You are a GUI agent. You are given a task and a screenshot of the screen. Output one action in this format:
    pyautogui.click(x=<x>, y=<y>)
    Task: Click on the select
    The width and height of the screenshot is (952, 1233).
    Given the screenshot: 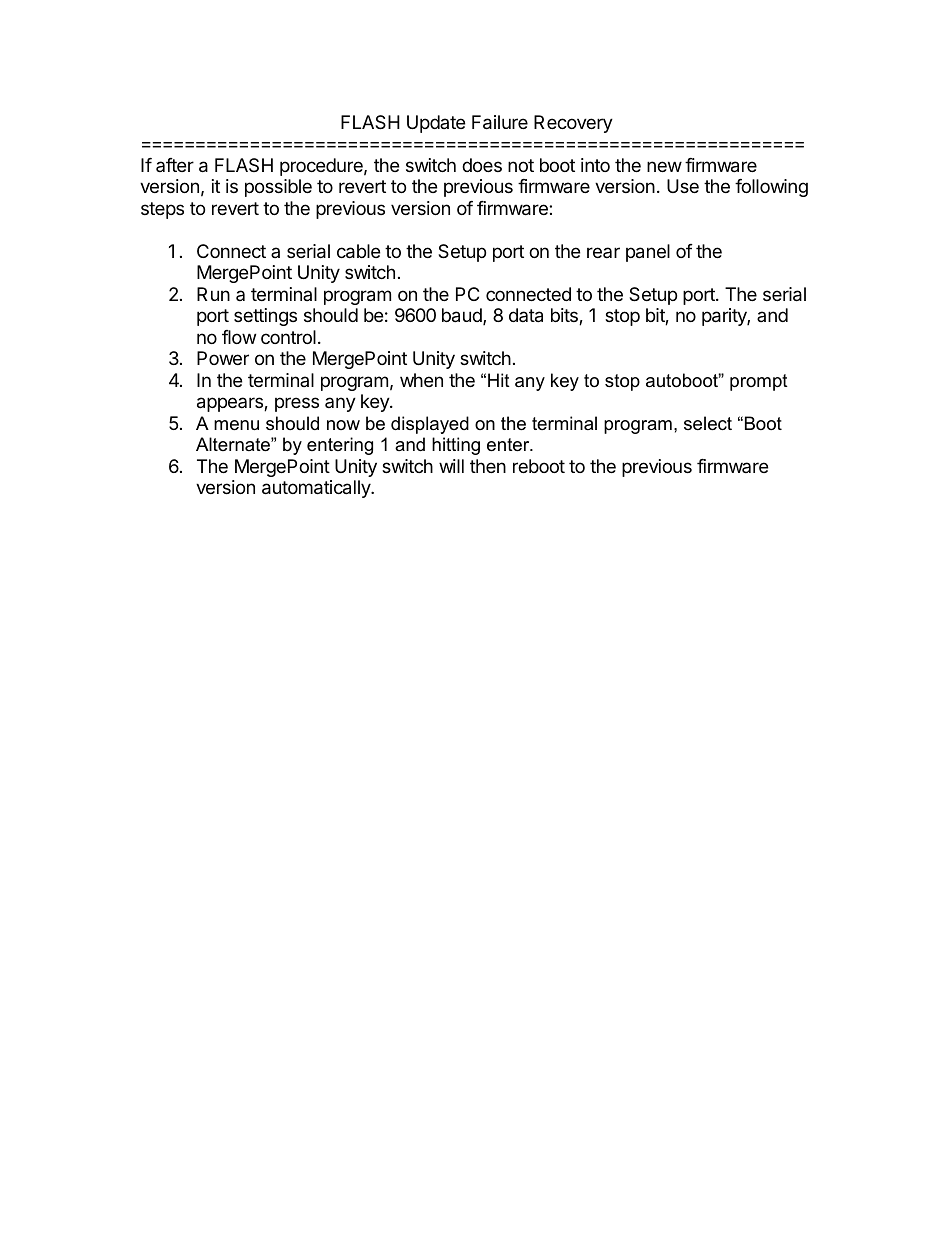 What is the action you would take?
    pyautogui.click(x=708, y=423)
